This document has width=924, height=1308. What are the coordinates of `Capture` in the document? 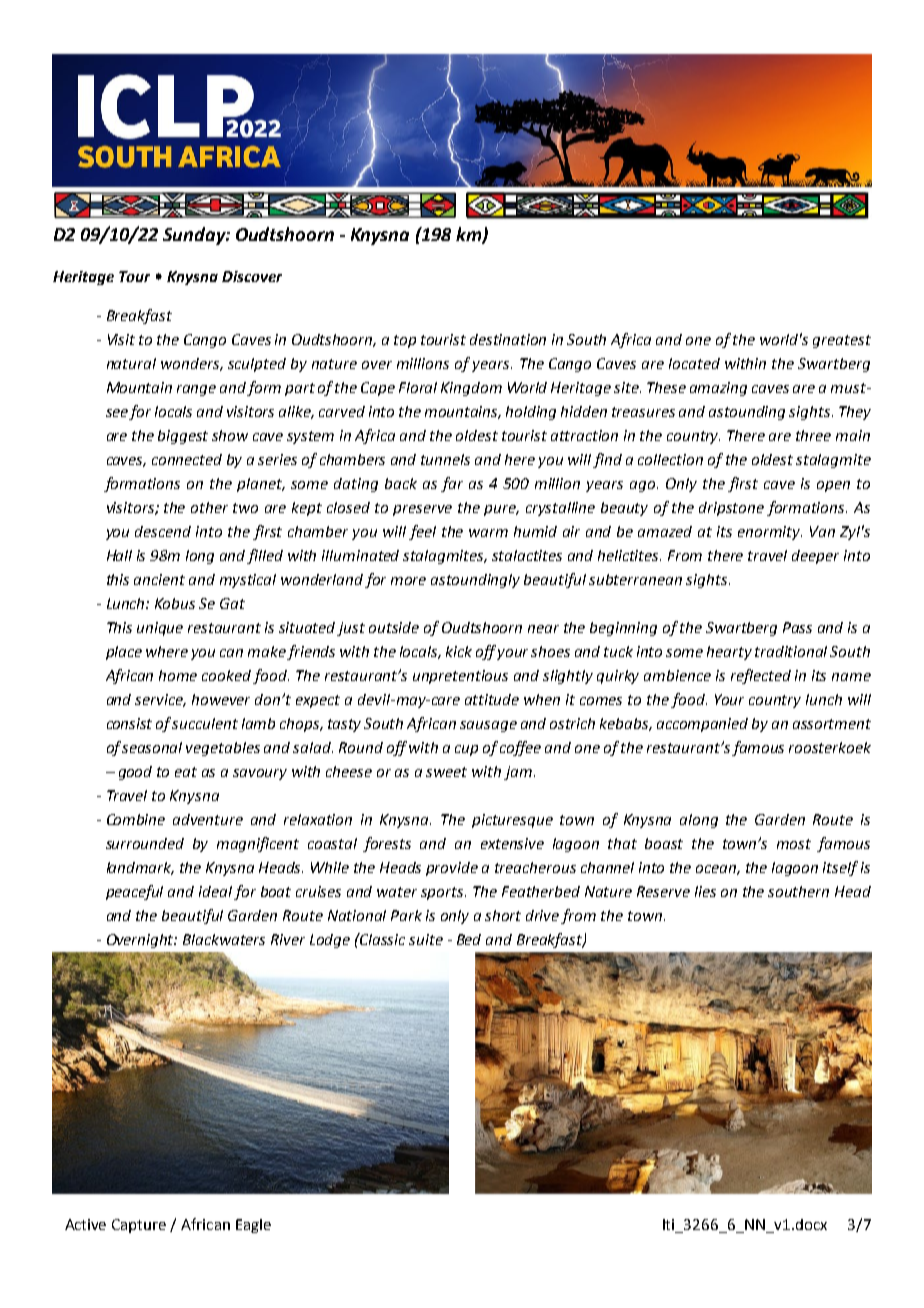 It's located at (139, 1226).
